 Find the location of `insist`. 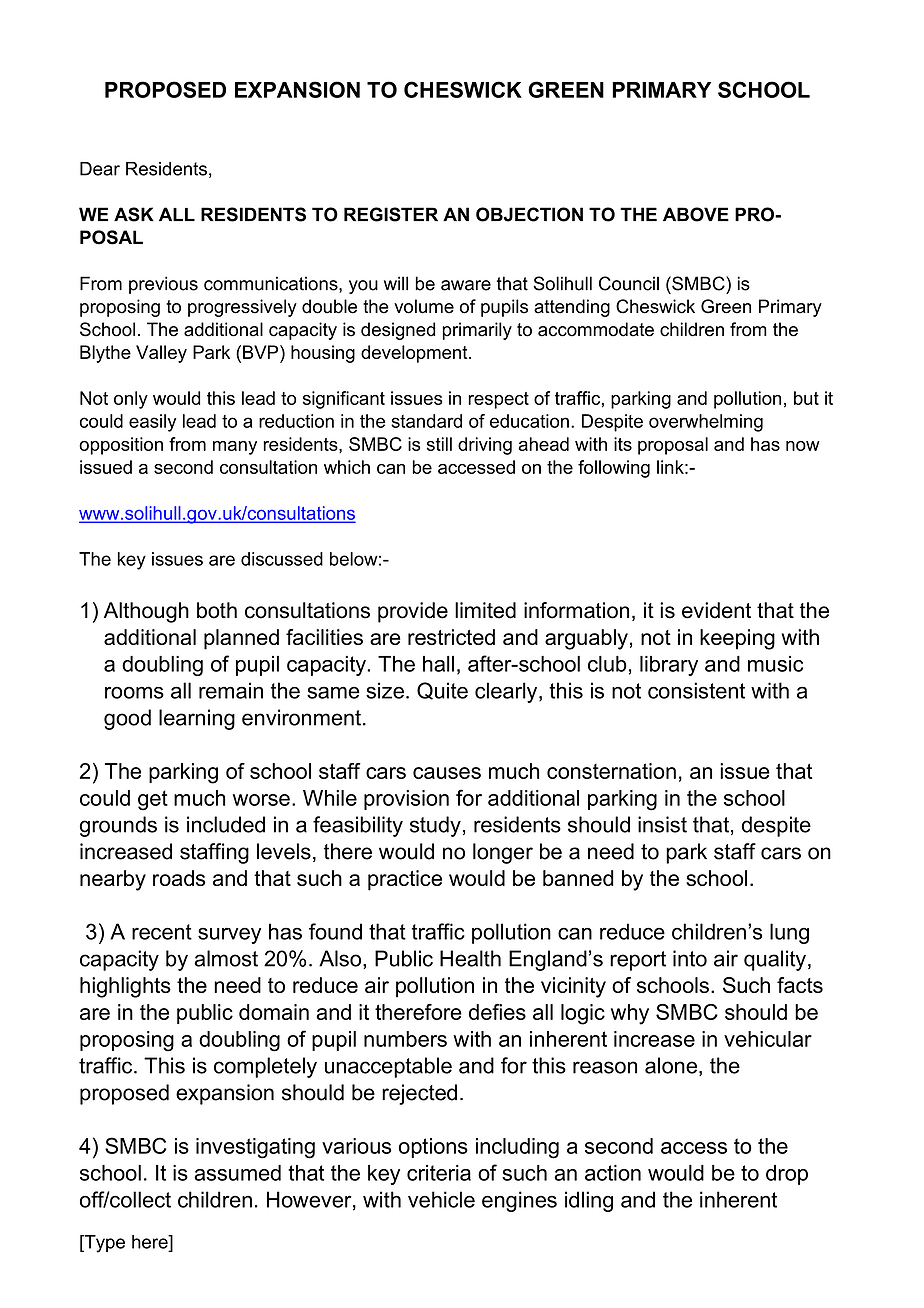

insist is located at coordinates (662, 824).
